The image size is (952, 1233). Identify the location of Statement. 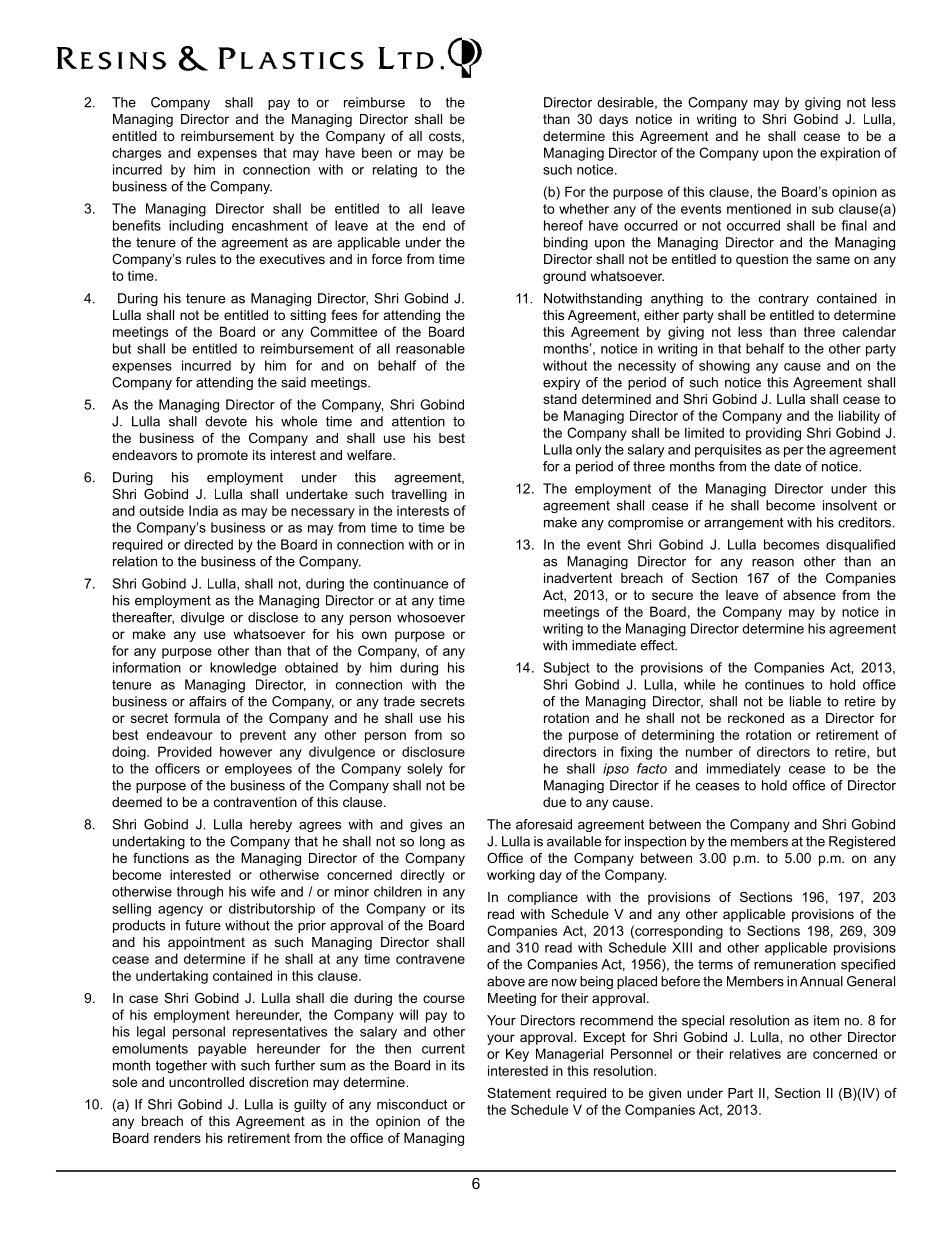
(519, 1093).
